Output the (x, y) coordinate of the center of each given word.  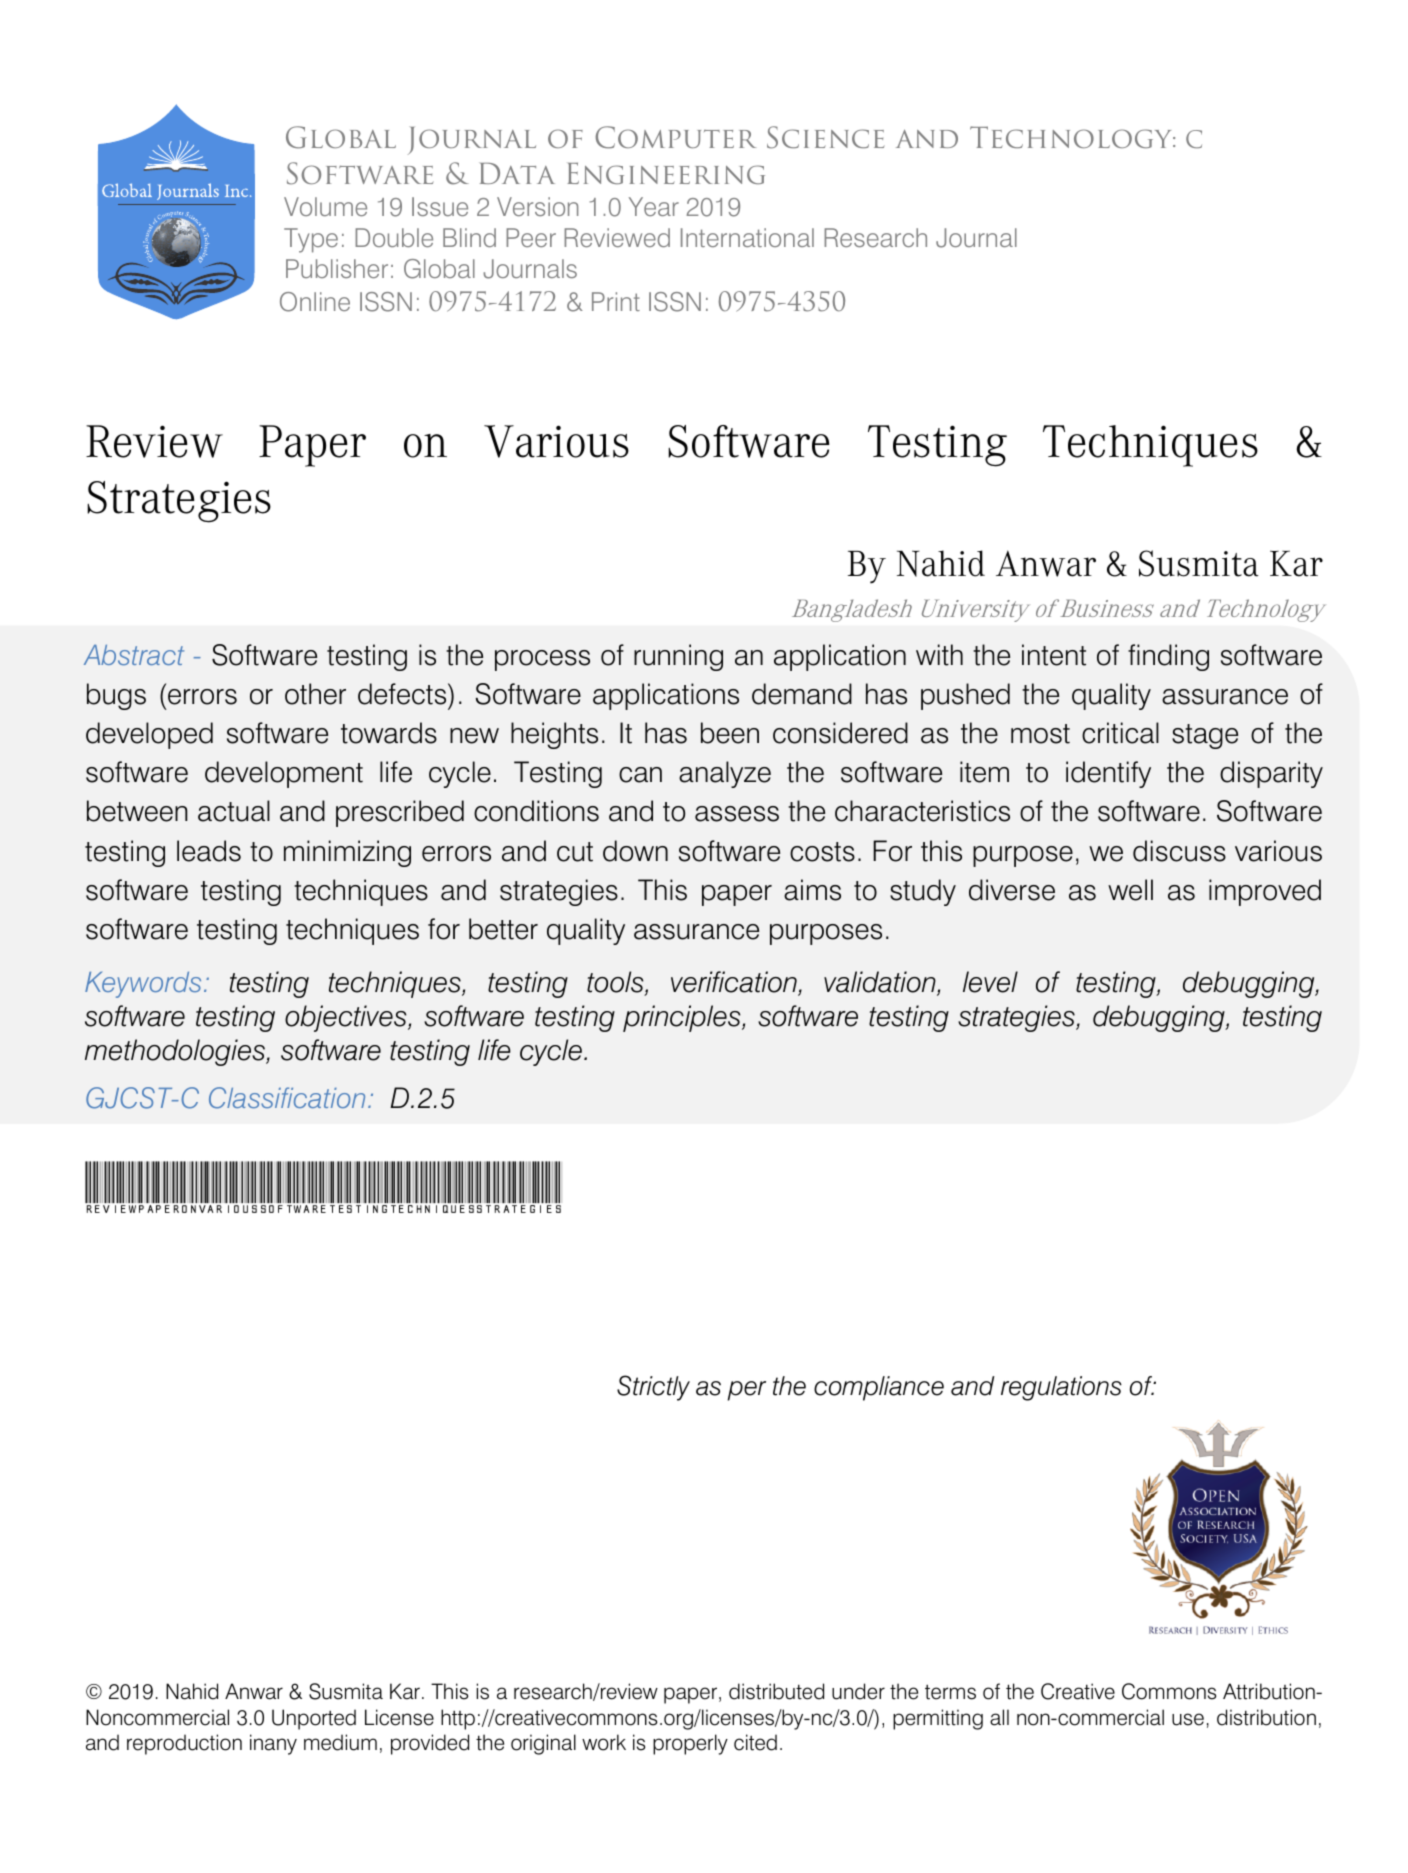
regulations (1061, 1388)
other (315, 694)
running (678, 657)
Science (826, 137)
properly (690, 1744)
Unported (314, 1719)
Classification (287, 1098)
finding (1168, 657)
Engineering (666, 173)
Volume (325, 206)
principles (683, 1018)
